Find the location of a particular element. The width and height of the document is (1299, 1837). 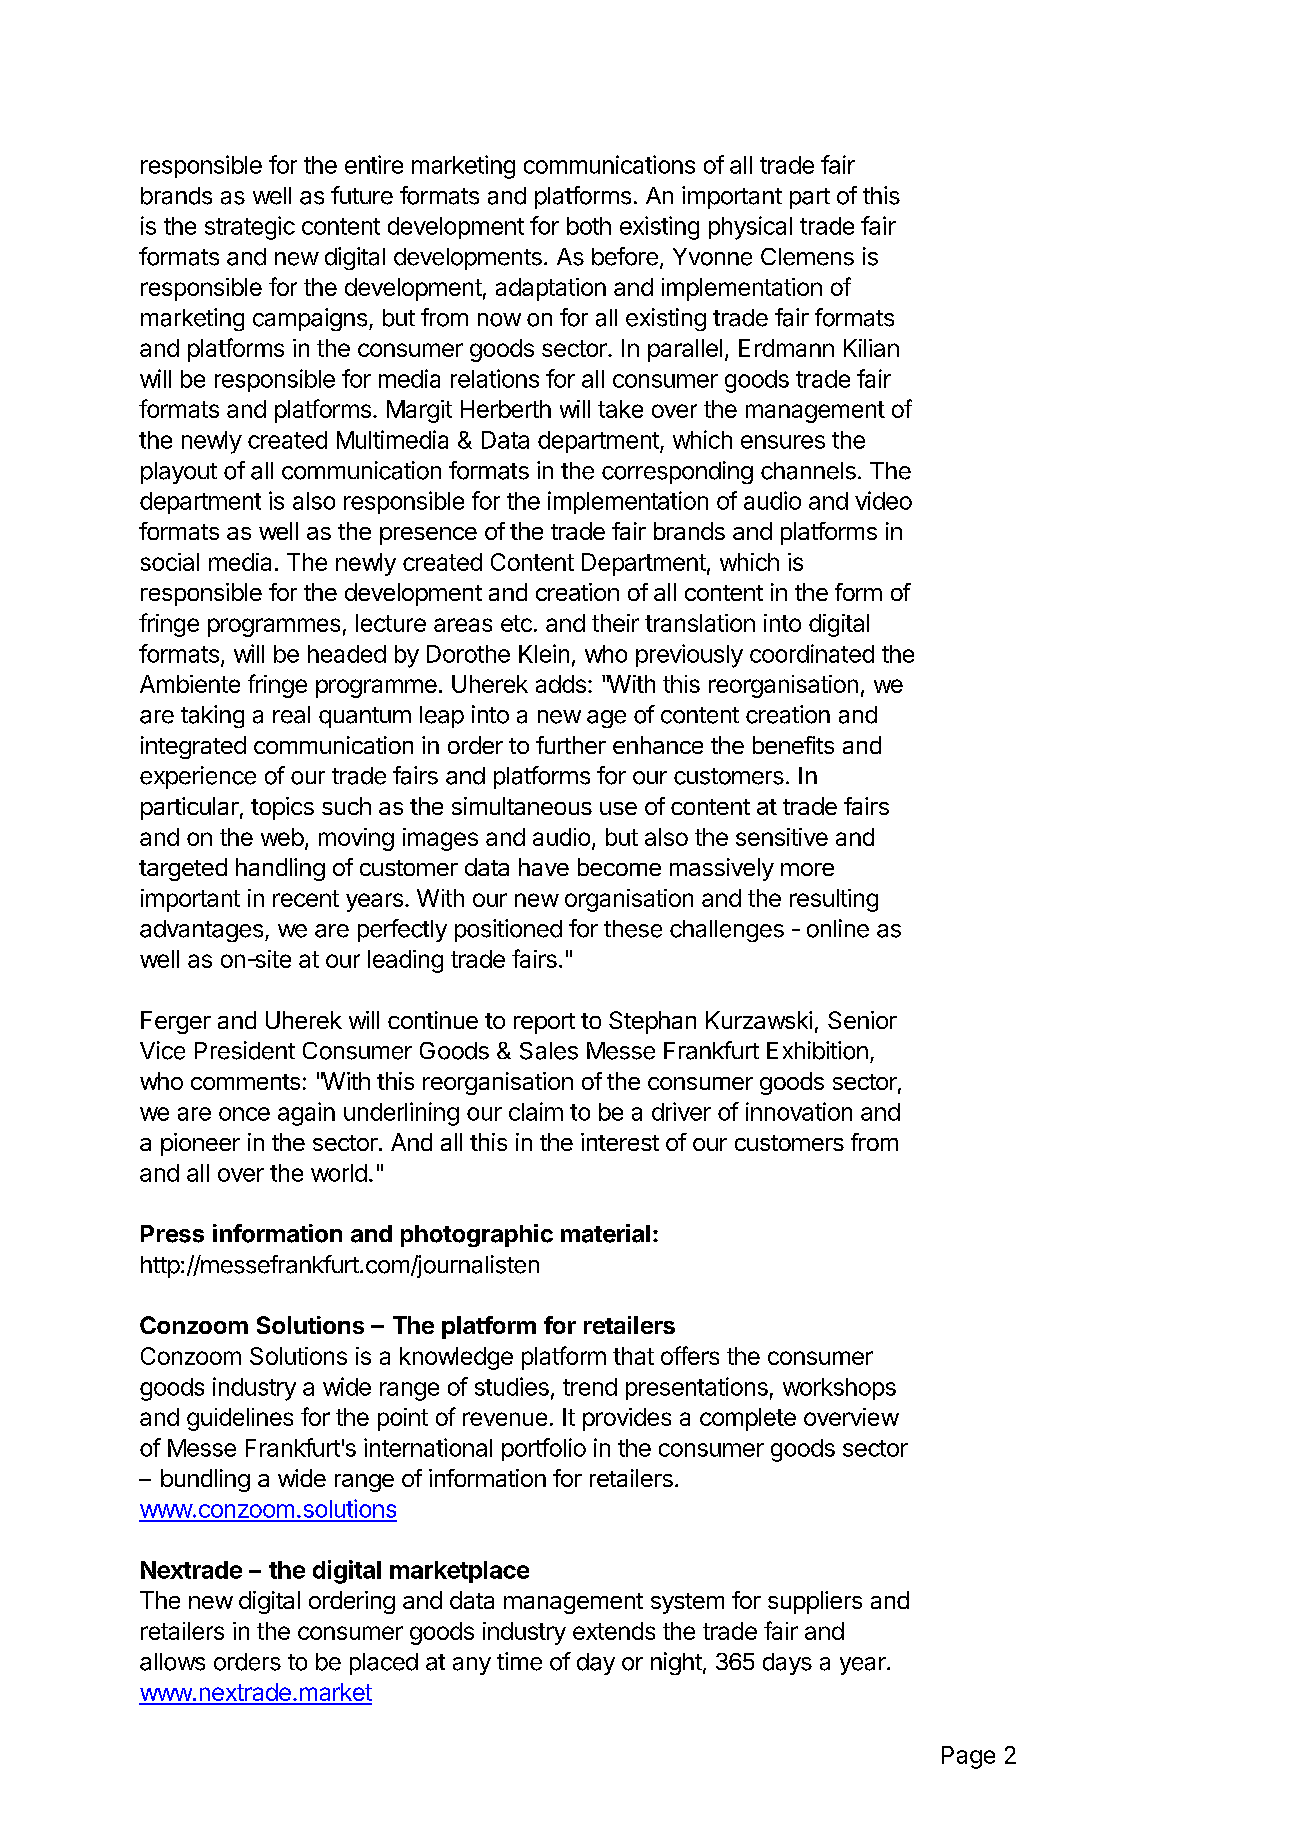

innovation is located at coordinates (799, 1111).
